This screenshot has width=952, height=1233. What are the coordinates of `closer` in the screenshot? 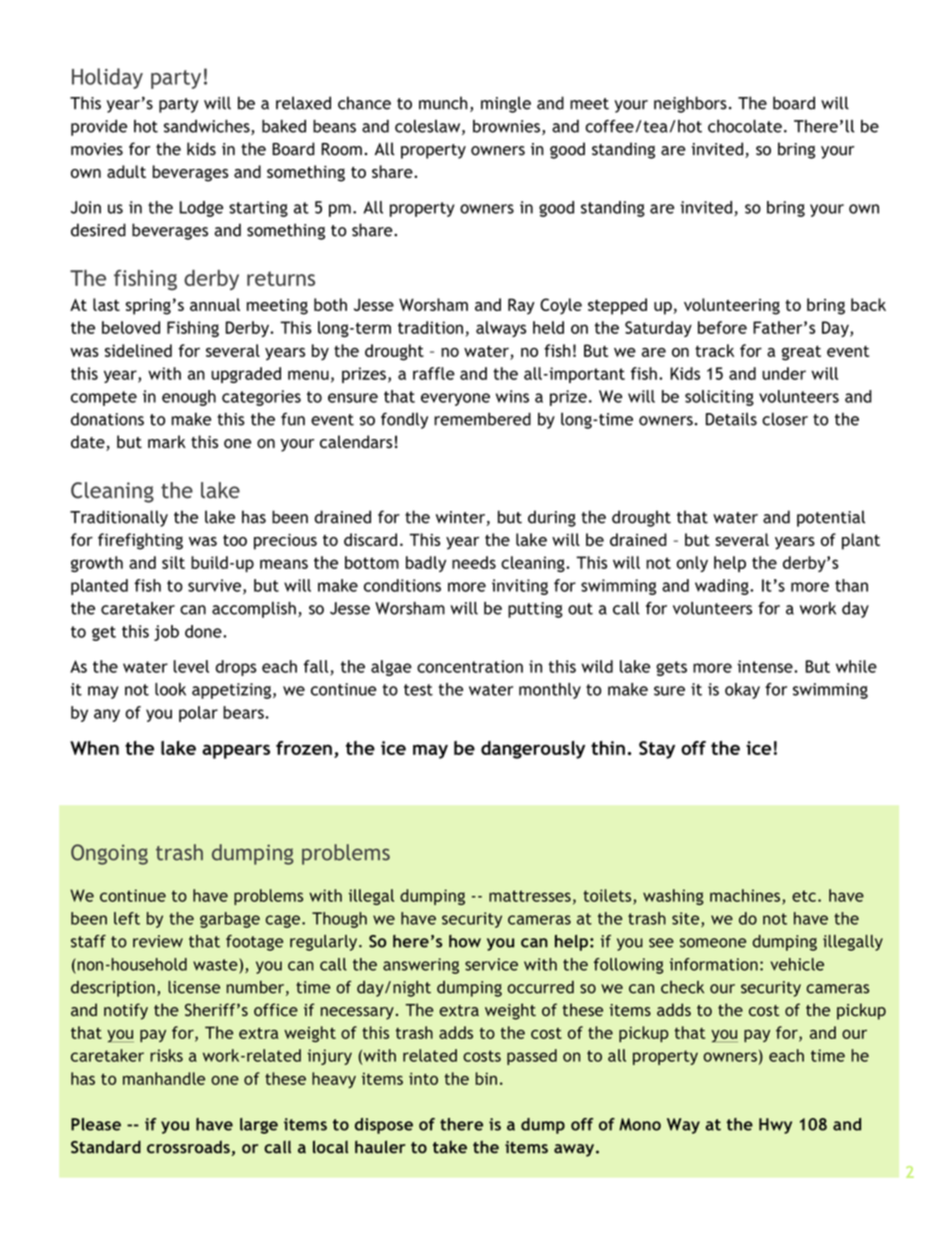 It's located at (785, 419).
